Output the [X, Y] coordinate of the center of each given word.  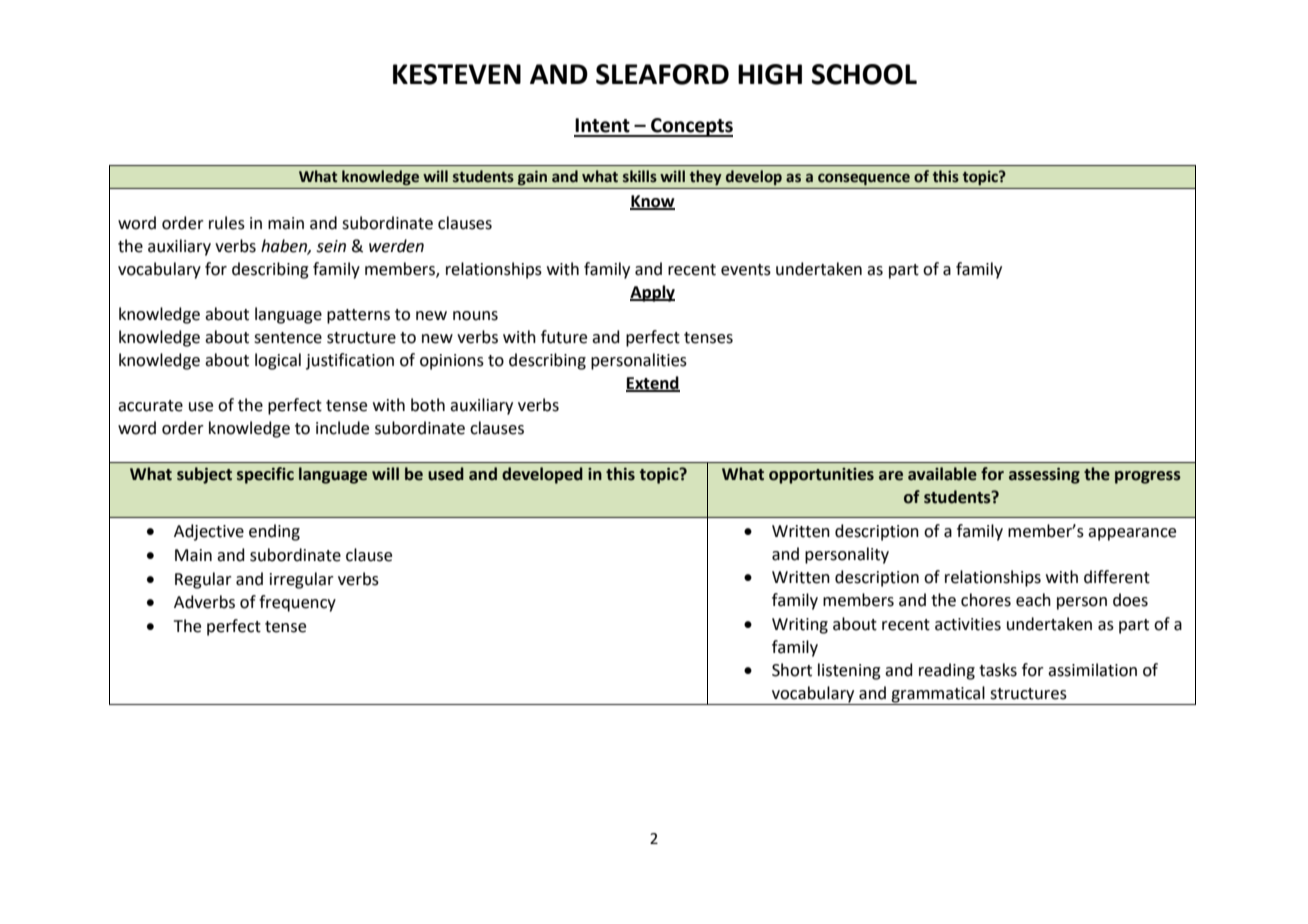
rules [227, 223]
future [564, 337]
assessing [1044, 476]
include [342, 428]
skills [640, 176]
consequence [864, 179]
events [746, 270]
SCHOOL [864, 74]
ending [274, 532]
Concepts [691, 127]
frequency [297, 603]
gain [532, 177]
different [1117, 577]
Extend [653, 383]
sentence [288, 338]
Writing [800, 626]
